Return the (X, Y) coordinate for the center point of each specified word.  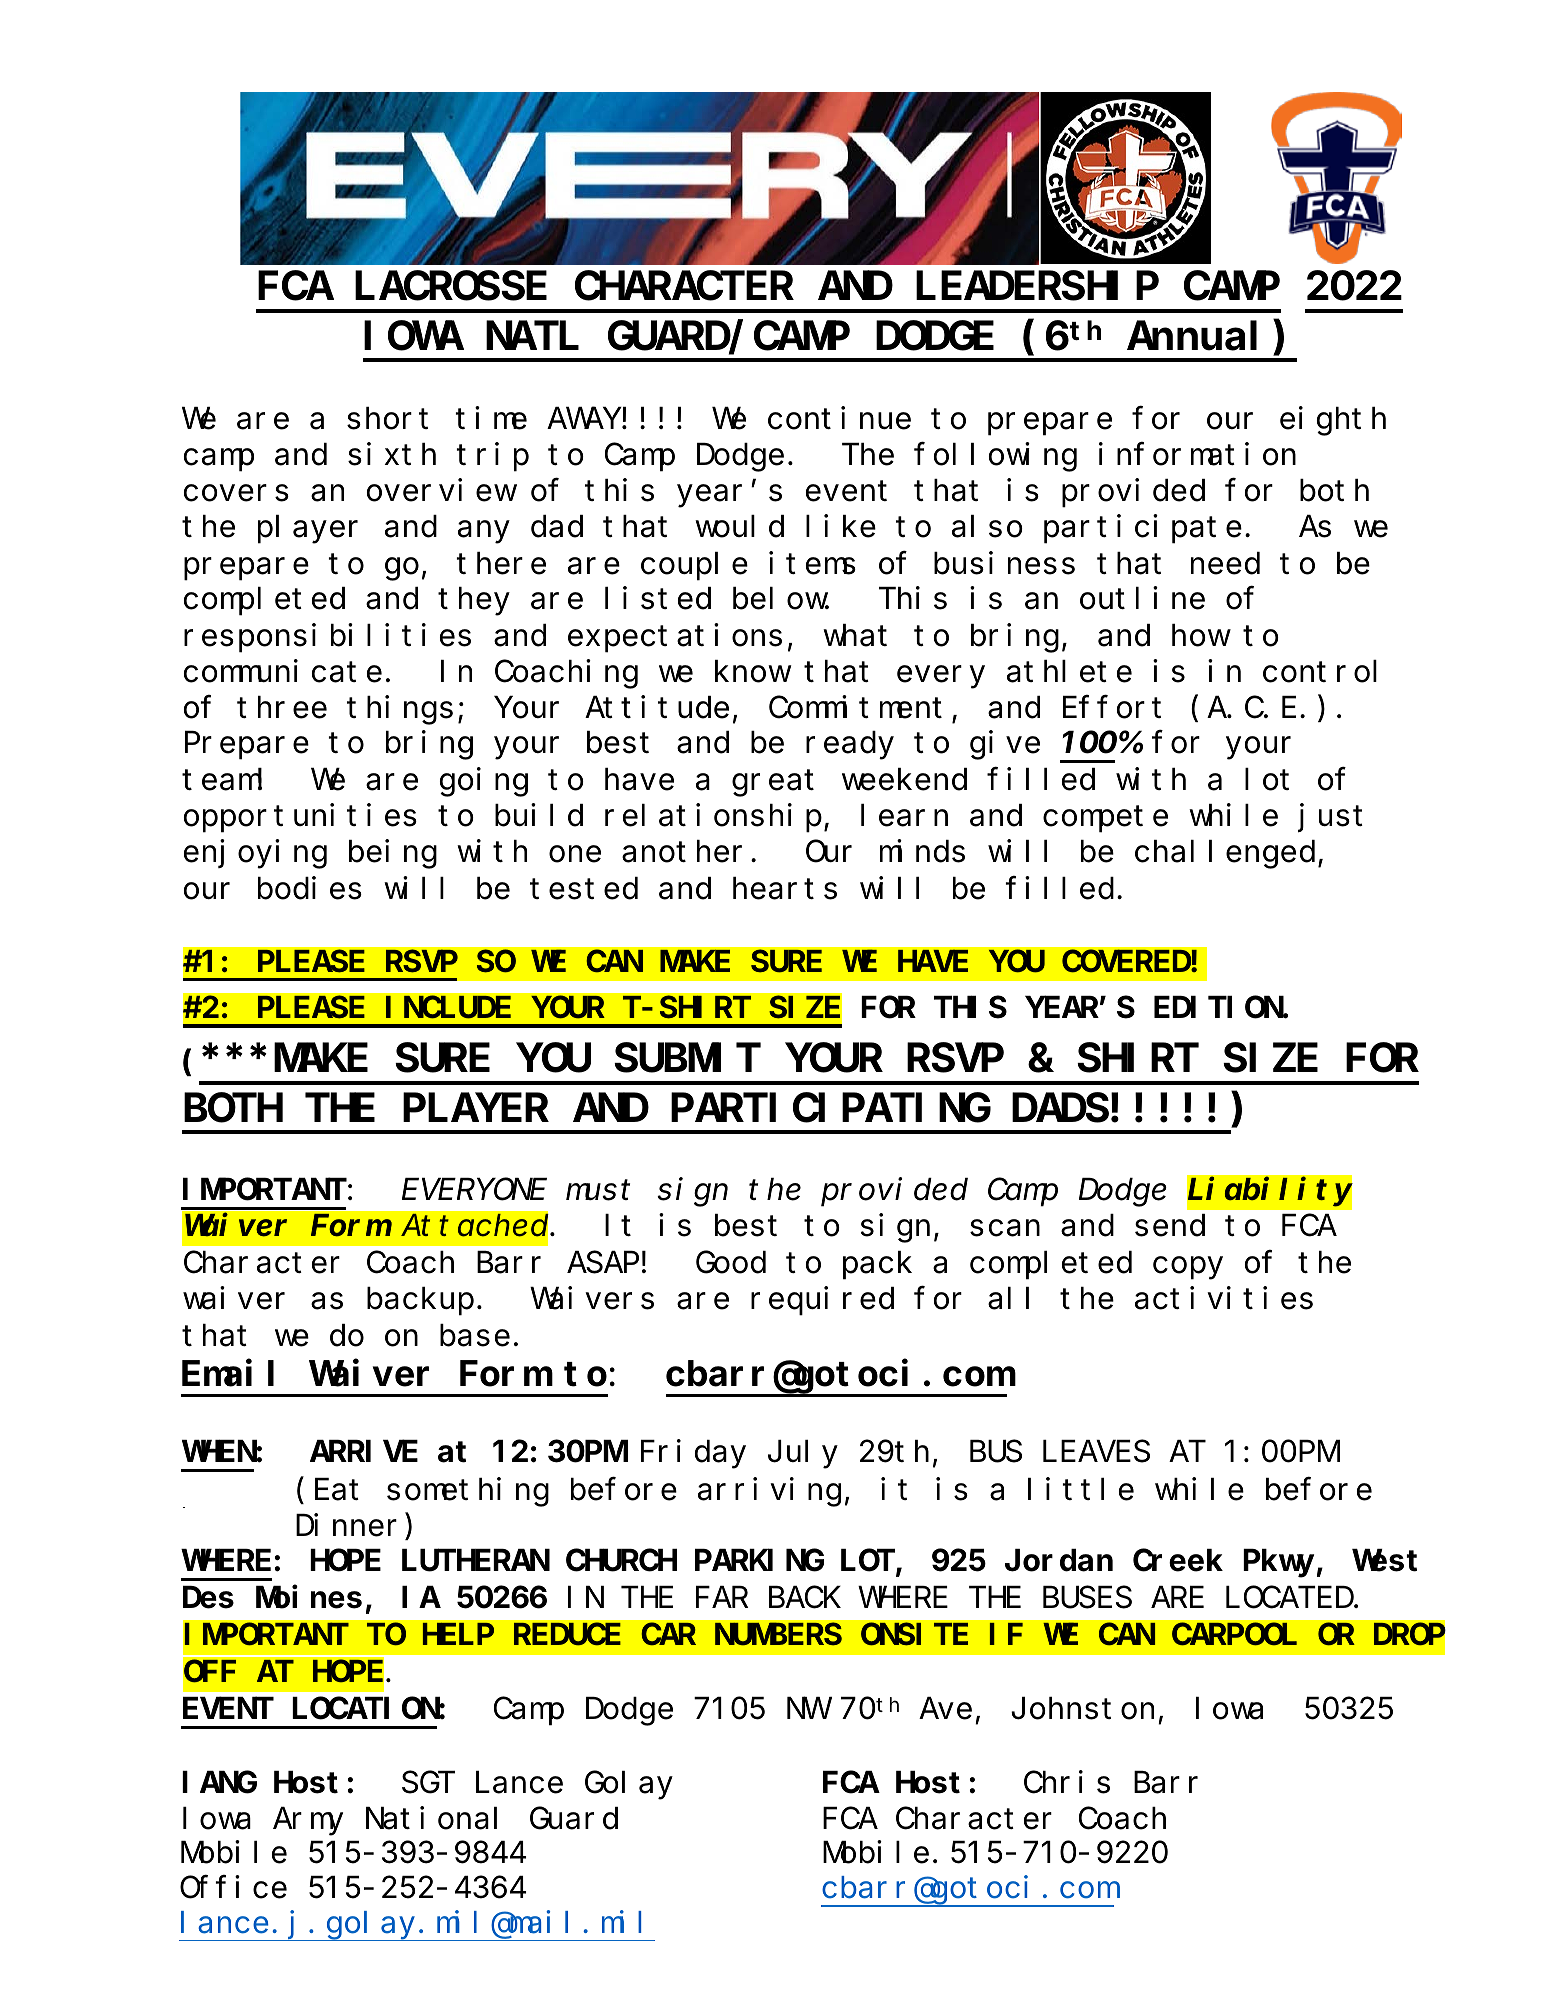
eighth (1333, 421)
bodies (310, 888)
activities (1224, 1298)
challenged (1225, 855)
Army (308, 1823)
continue (839, 418)
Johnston (1082, 1709)
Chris (1067, 1782)
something (468, 1492)
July (803, 1455)
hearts (785, 888)
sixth (392, 454)
